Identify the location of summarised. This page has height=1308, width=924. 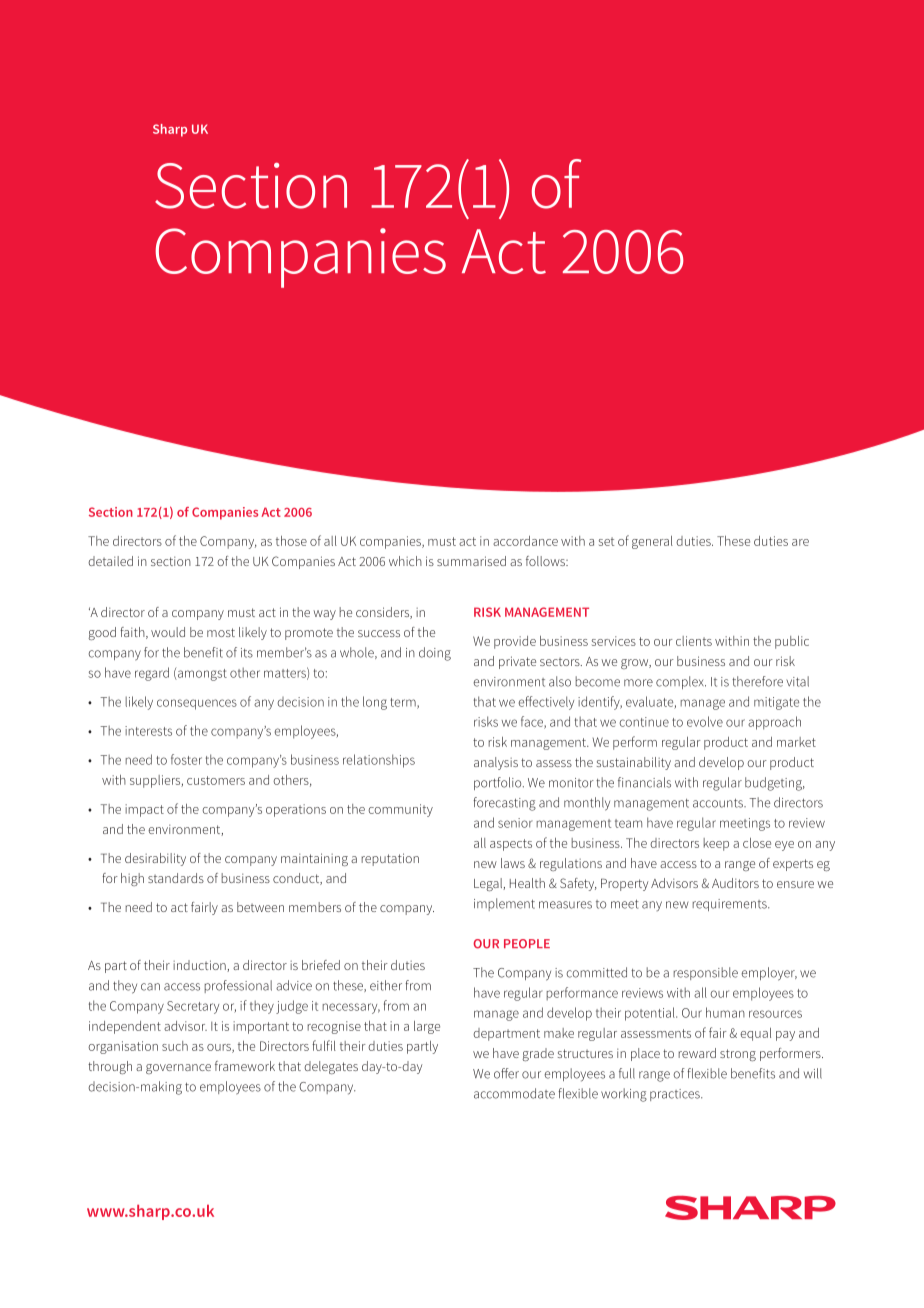
(471, 561).
